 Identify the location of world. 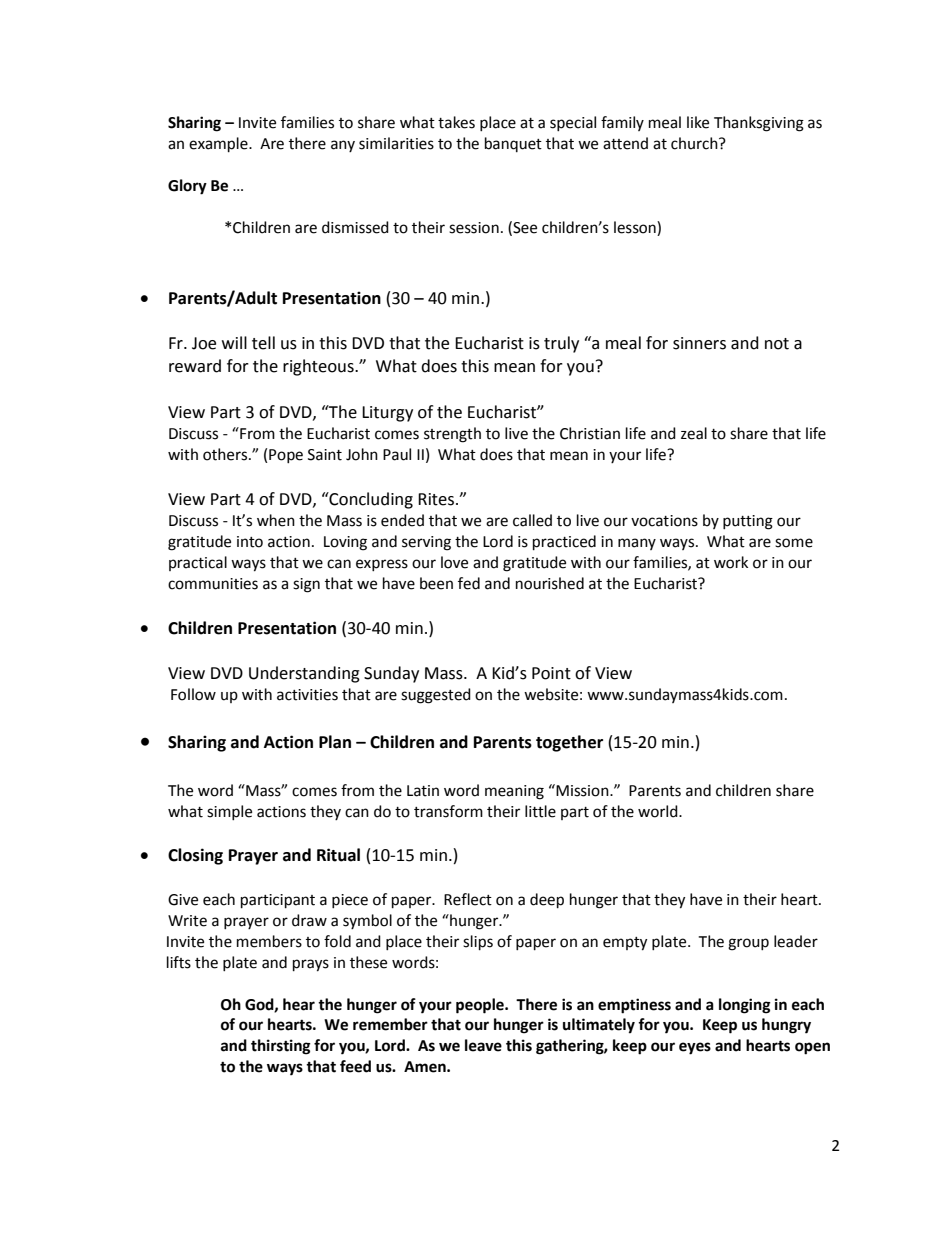
(659, 811).
